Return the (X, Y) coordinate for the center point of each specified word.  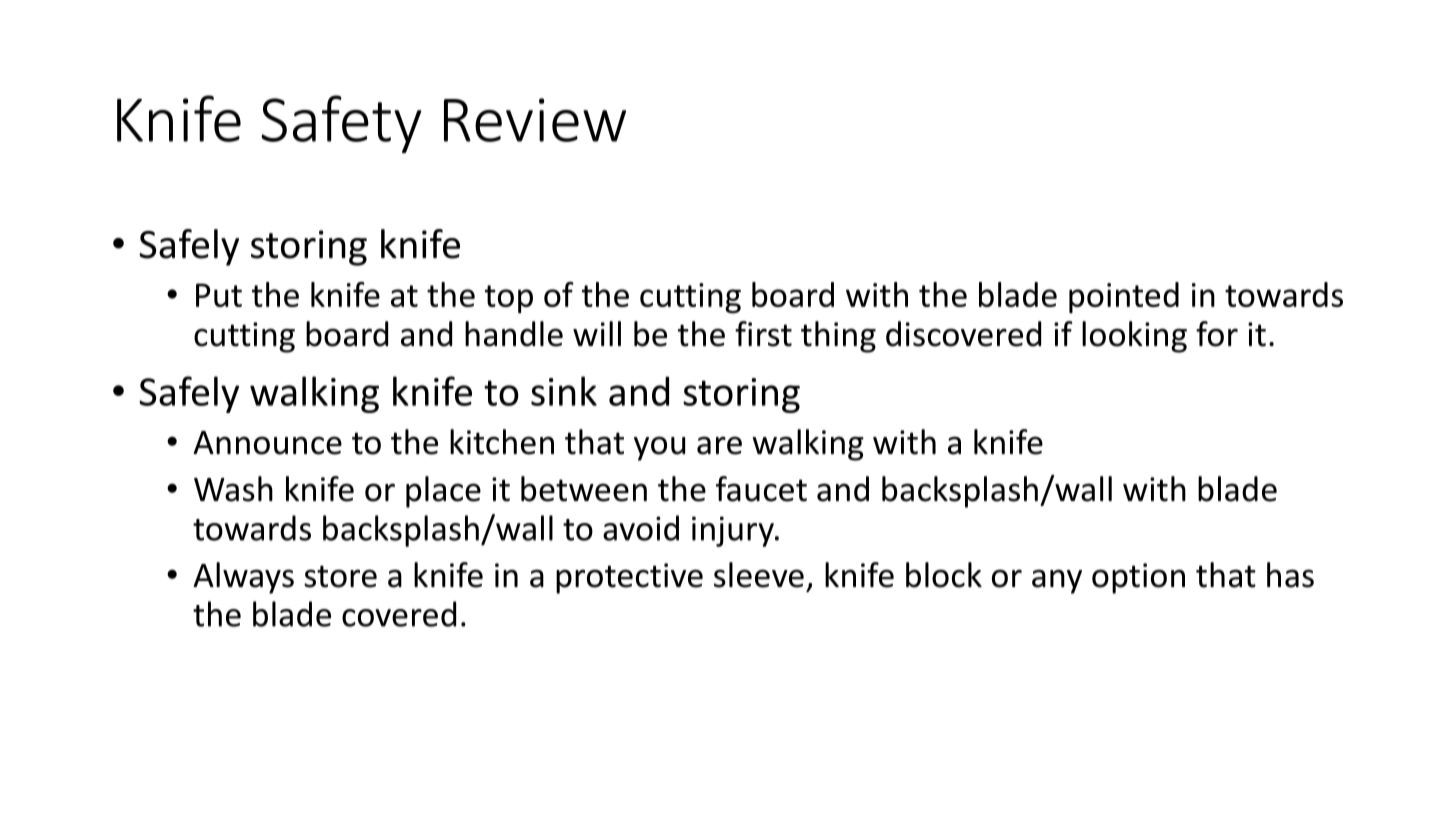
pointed (1124, 298)
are (719, 445)
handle (514, 334)
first (763, 334)
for (1217, 334)
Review (535, 120)
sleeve (759, 575)
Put (219, 295)
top (509, 299)
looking (1134, 337)
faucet (761, 489)
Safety (341, 124)
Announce (267, 443)
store (340, 576)
